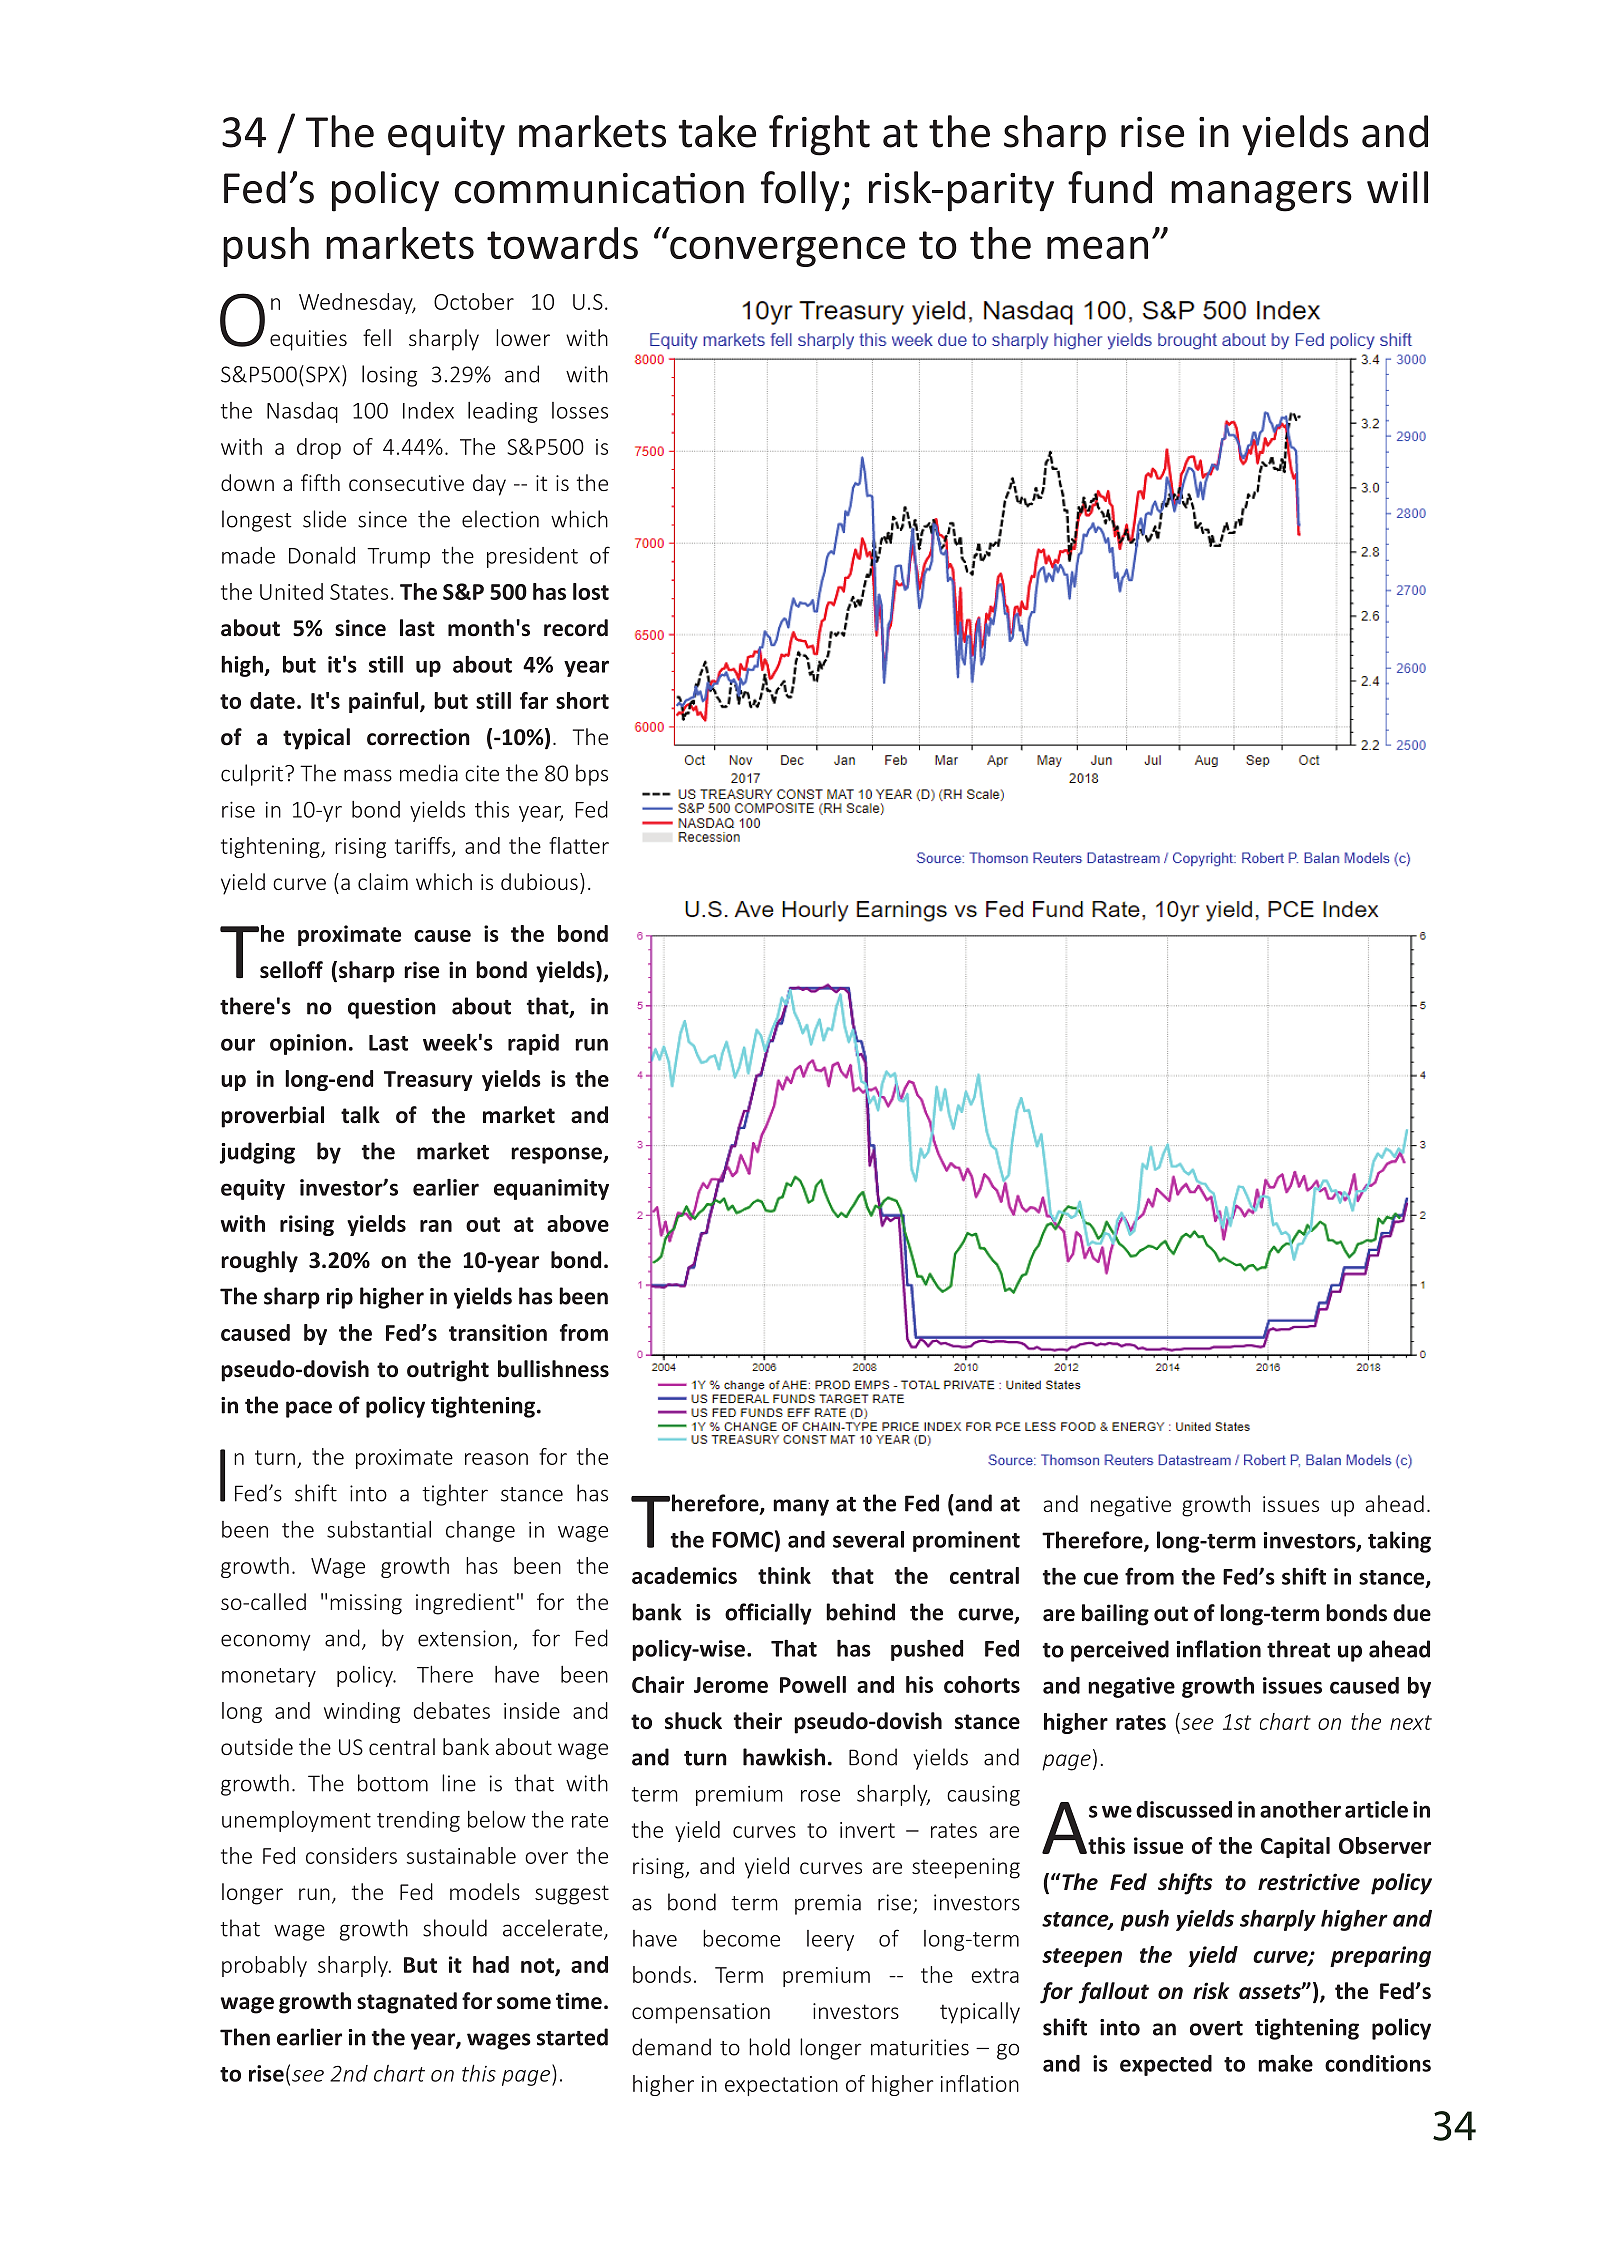 The image size is (1615, 2254). Describe the element at coordinates (407, 2003) in the image. I see `stagnated` at that location.
